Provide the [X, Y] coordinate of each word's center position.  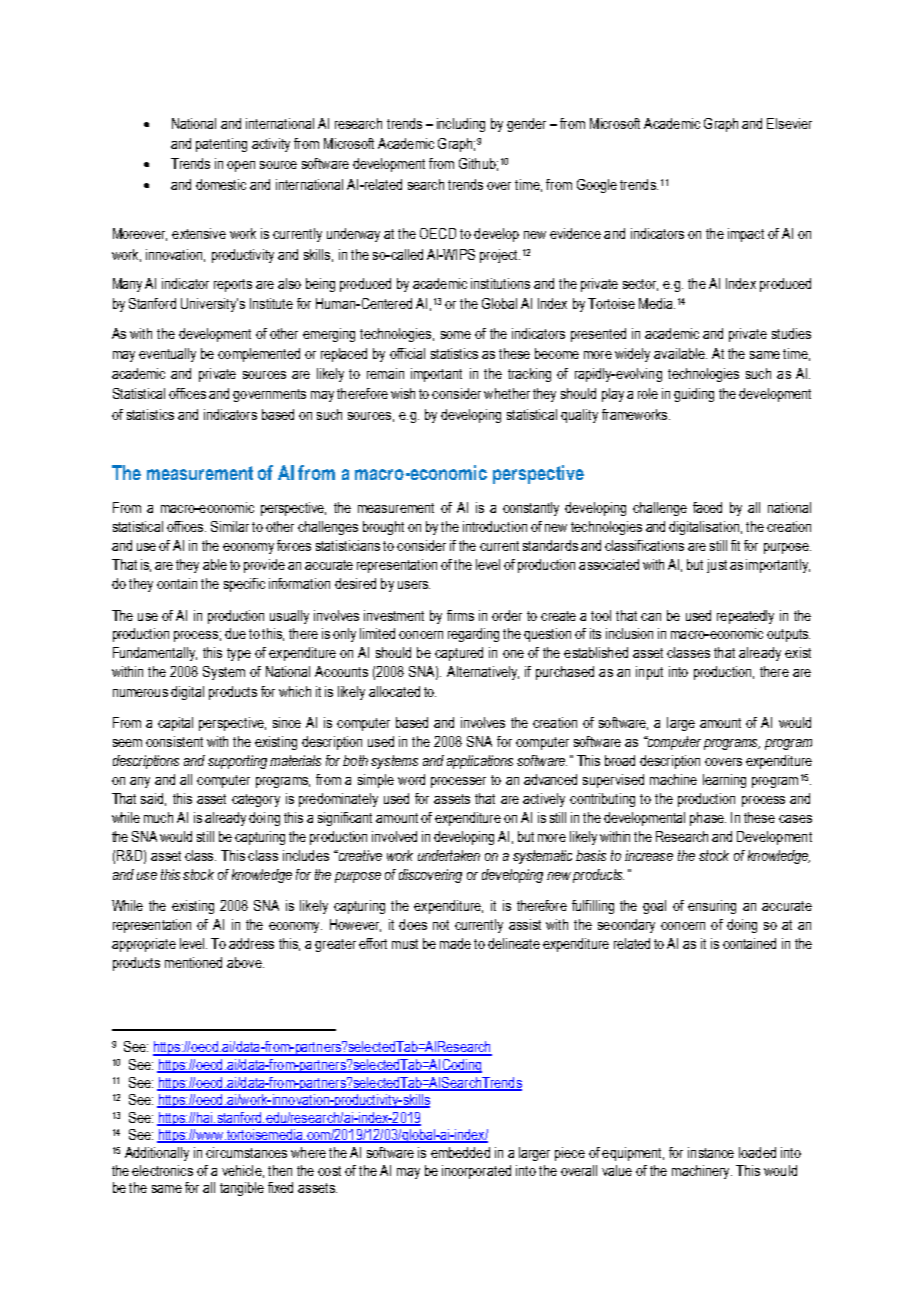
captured [459, 654]
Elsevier [789, 123]
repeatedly [745, 617]
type [239, 654]
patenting [221, 145]
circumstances [246, 1152]
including [461, 125]
